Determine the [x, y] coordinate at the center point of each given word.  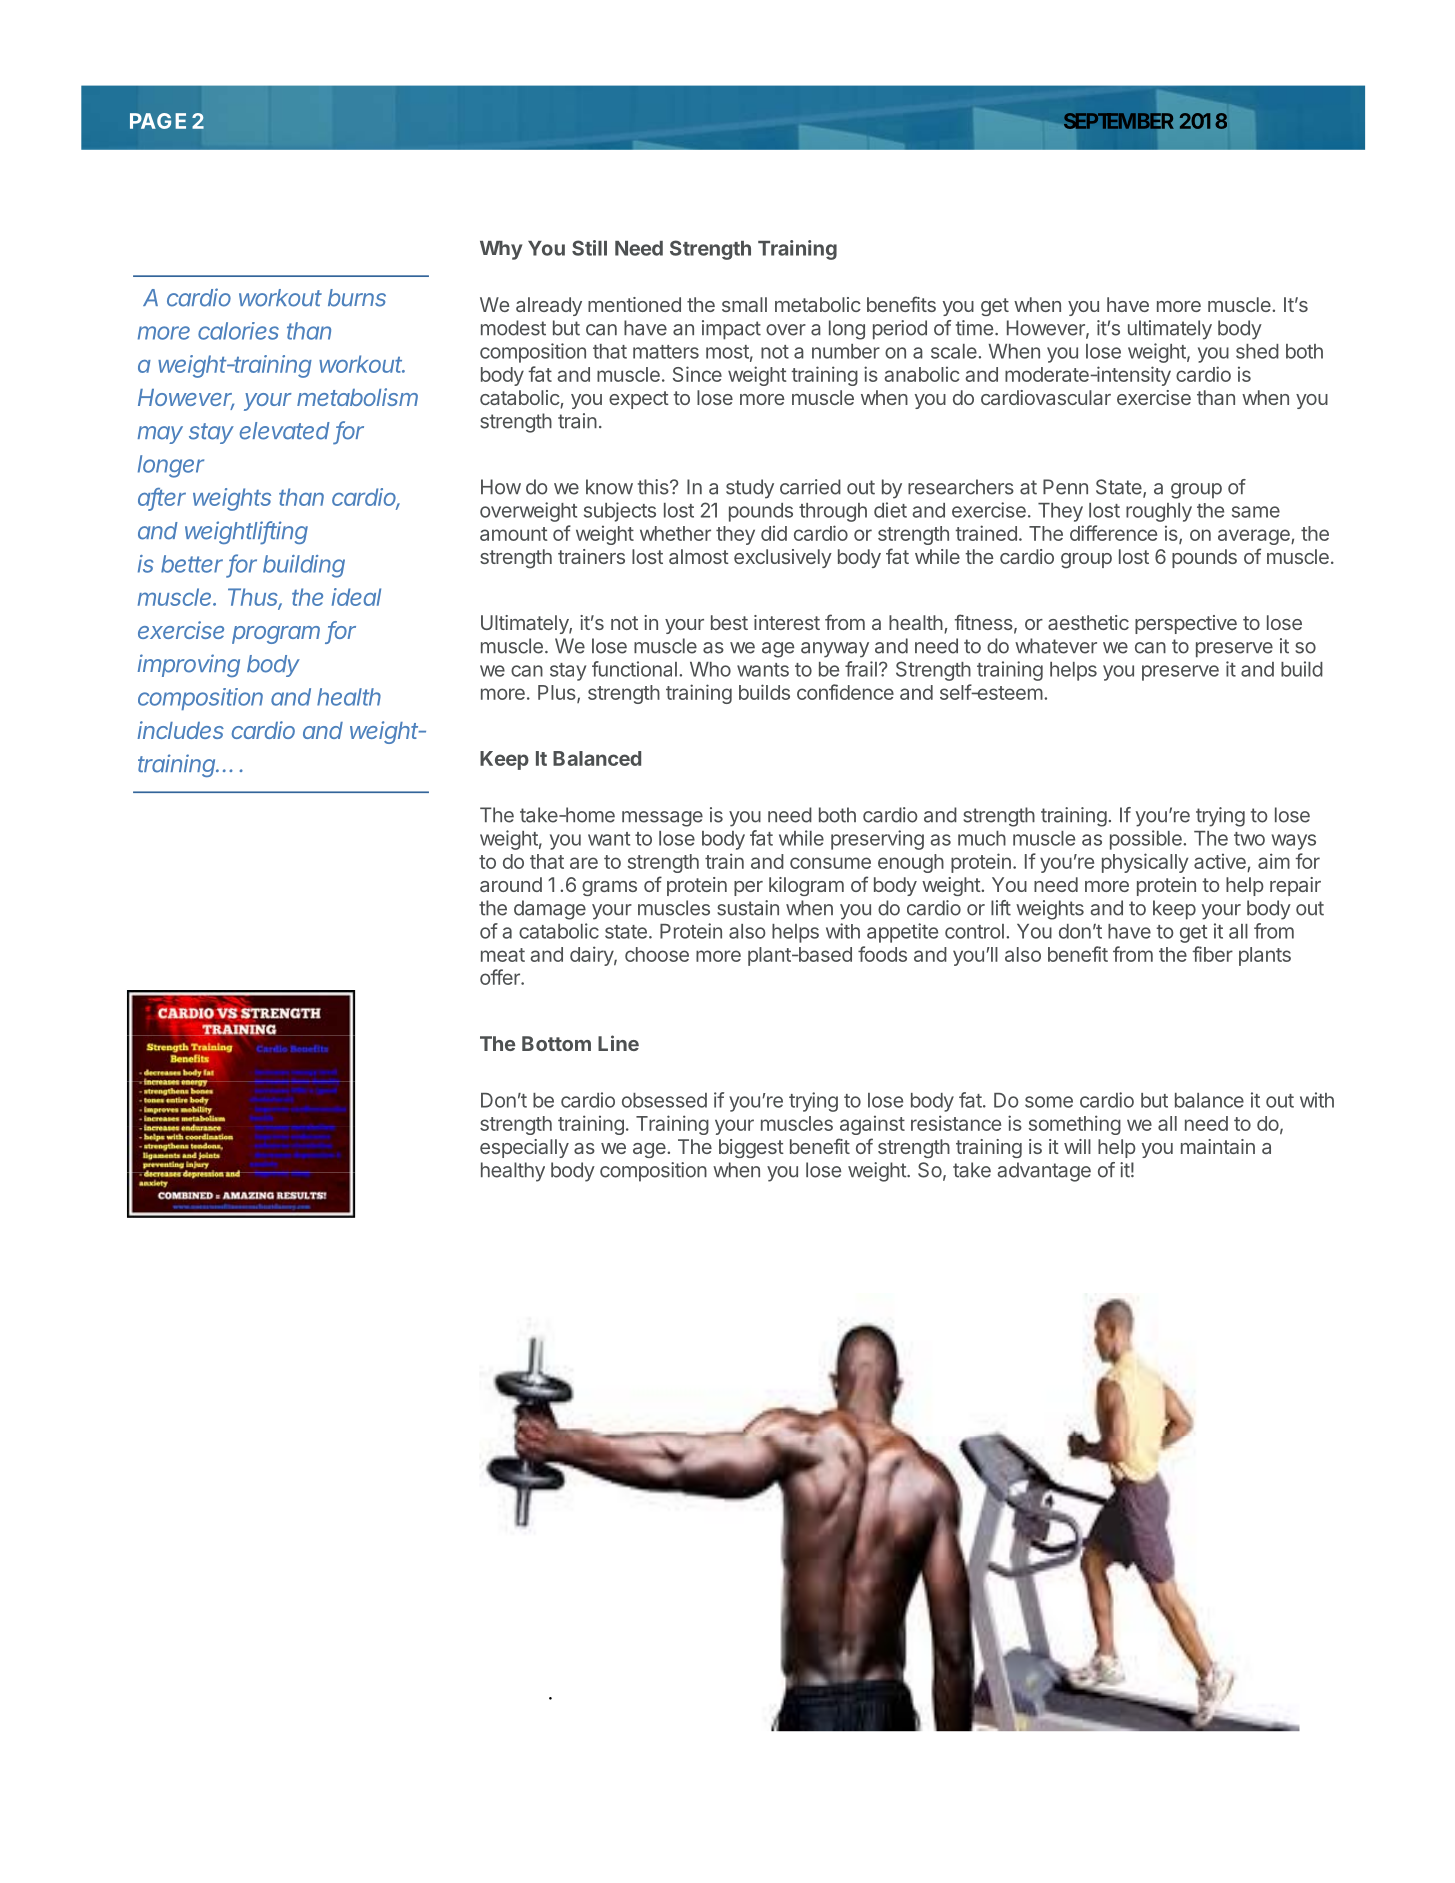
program [276, 635]
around [511, 884]
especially [524, 1148]
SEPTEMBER [1118, 121]
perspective [1186, 624]
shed [1257, 351]
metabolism [357, 397]
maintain [1218, 1146]
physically [1145, 863]
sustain [748, 908]
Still [589, 248]
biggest [751, 1148]
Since [697, 374]
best [729, 622]
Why [501, 250]
